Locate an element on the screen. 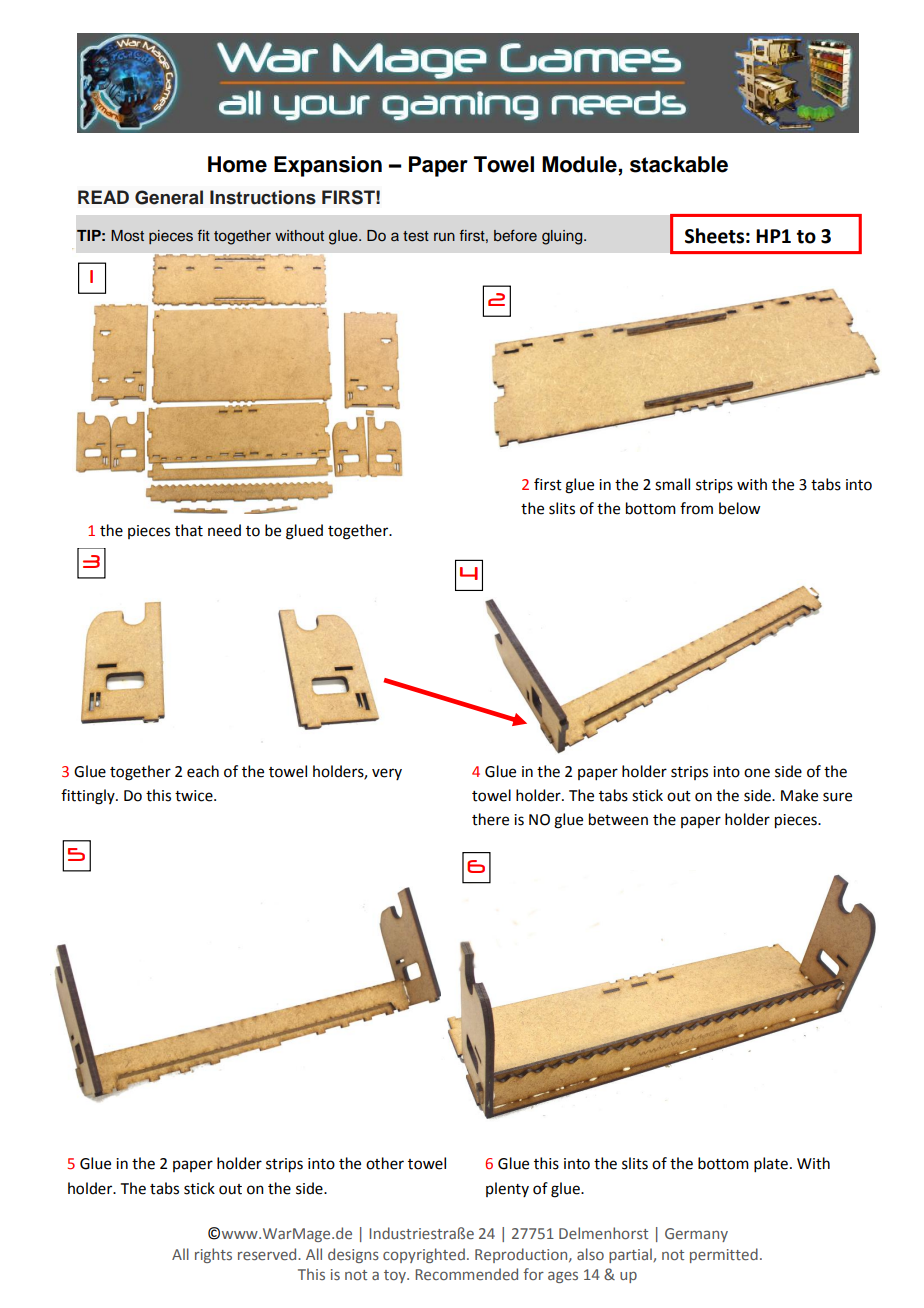 This screenshot has width=924, height=1308. each is located at coordinates (203, 771).
